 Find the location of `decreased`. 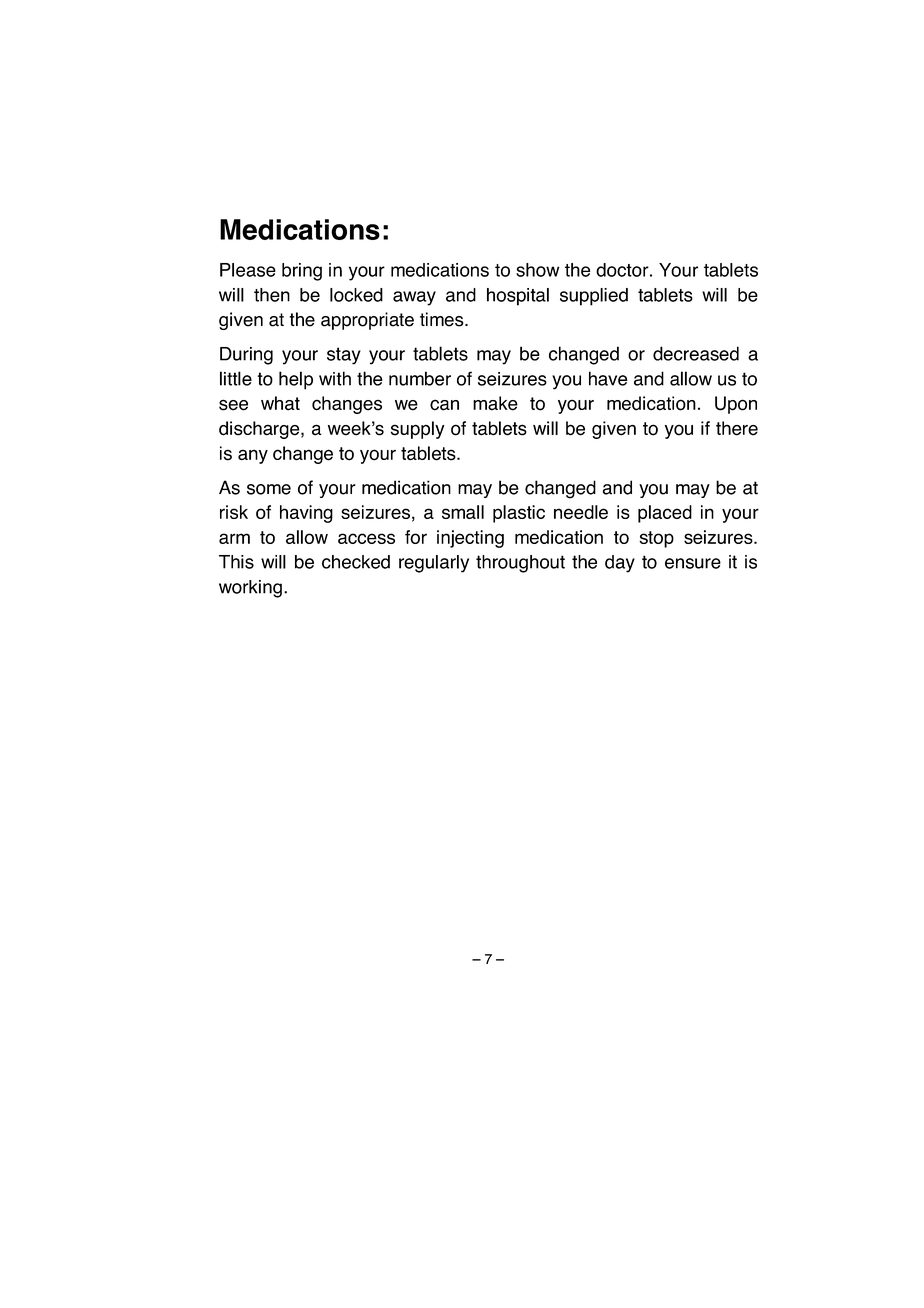

decreased is located at coordinates (696, 353).
